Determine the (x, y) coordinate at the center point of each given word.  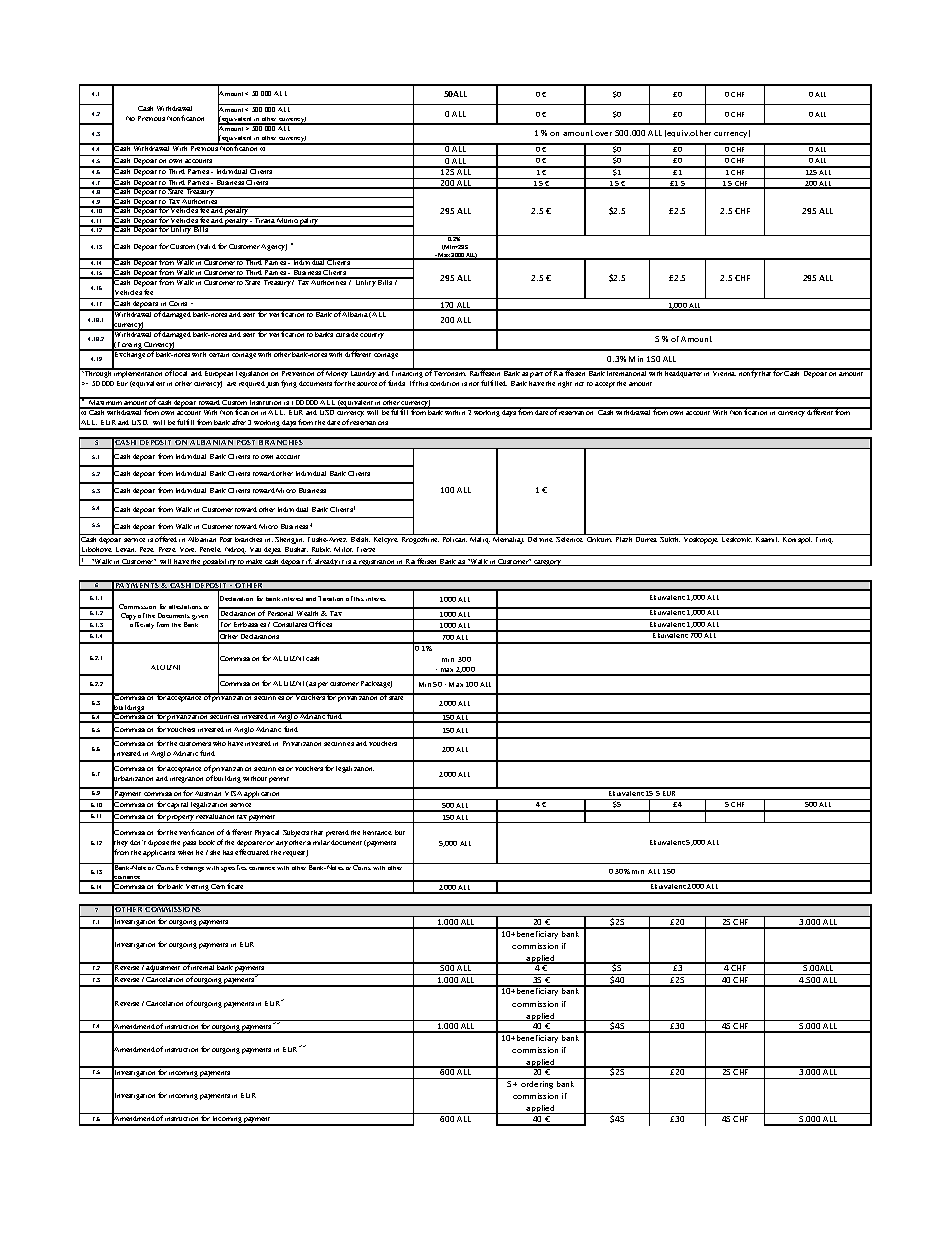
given (200, 617)
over (603, 134)
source (367, 384)
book (207, 842)
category (548, 563)
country (373, 334)
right (565, 384)
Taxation (330, 598)
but (400, 832)
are (231, 384)
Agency (274, 247)
